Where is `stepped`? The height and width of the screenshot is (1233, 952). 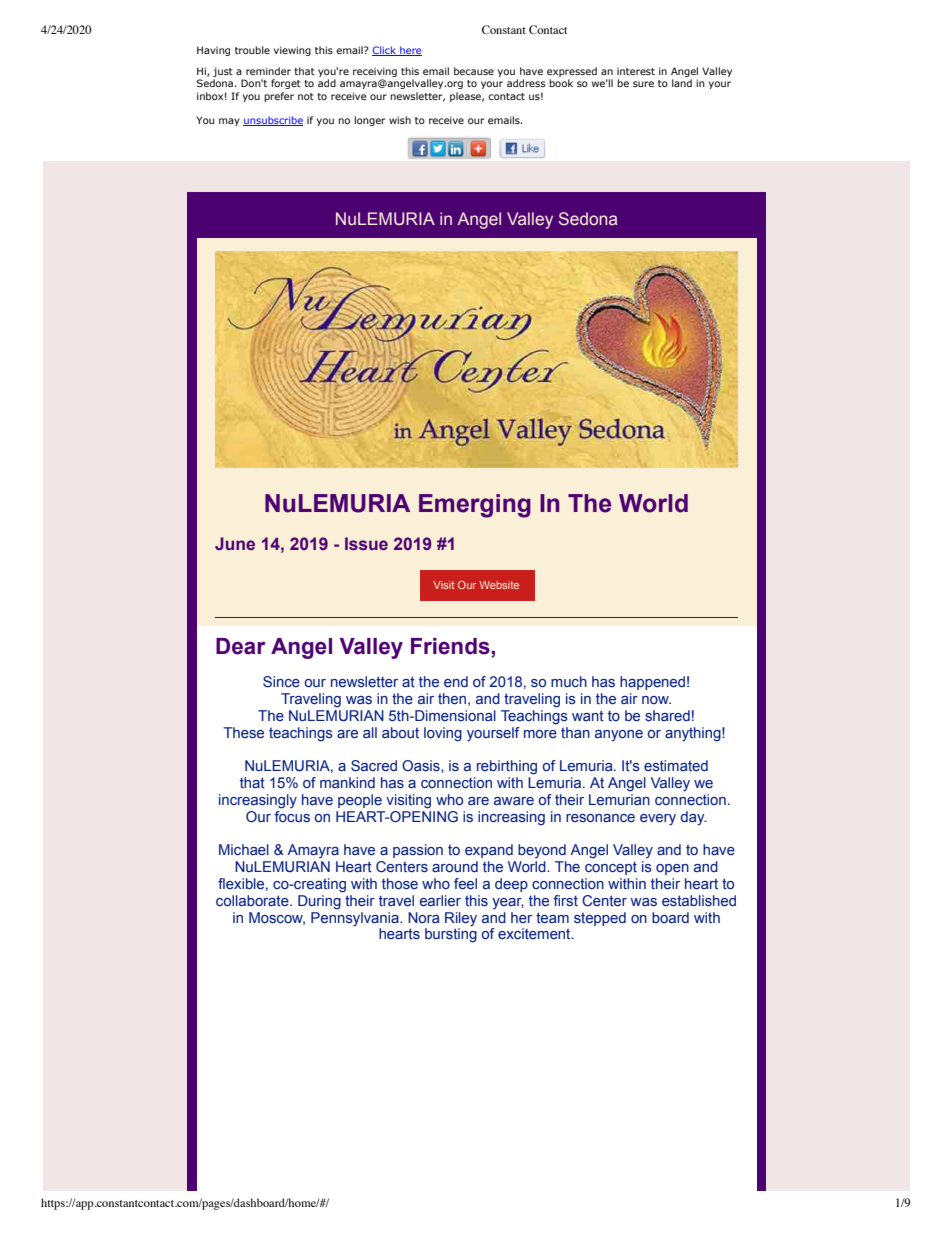
stepped is located at coordinates (600, 919).
